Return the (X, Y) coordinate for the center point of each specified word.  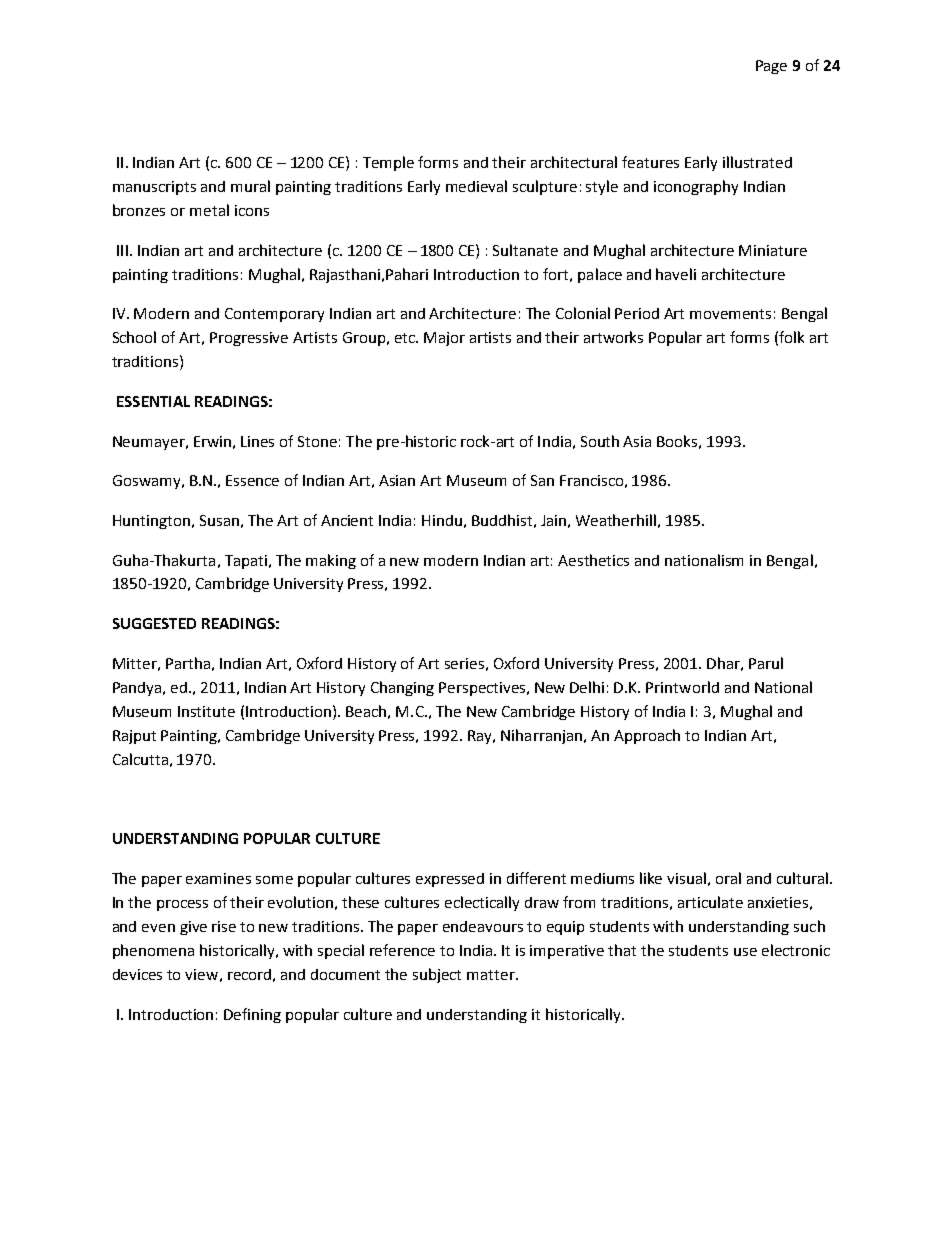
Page (771, 67)
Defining (252, 1015)
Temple (388, 163)
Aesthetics (593, 560)
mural (250, 186)
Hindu (442, 520)
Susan (219, 520)
